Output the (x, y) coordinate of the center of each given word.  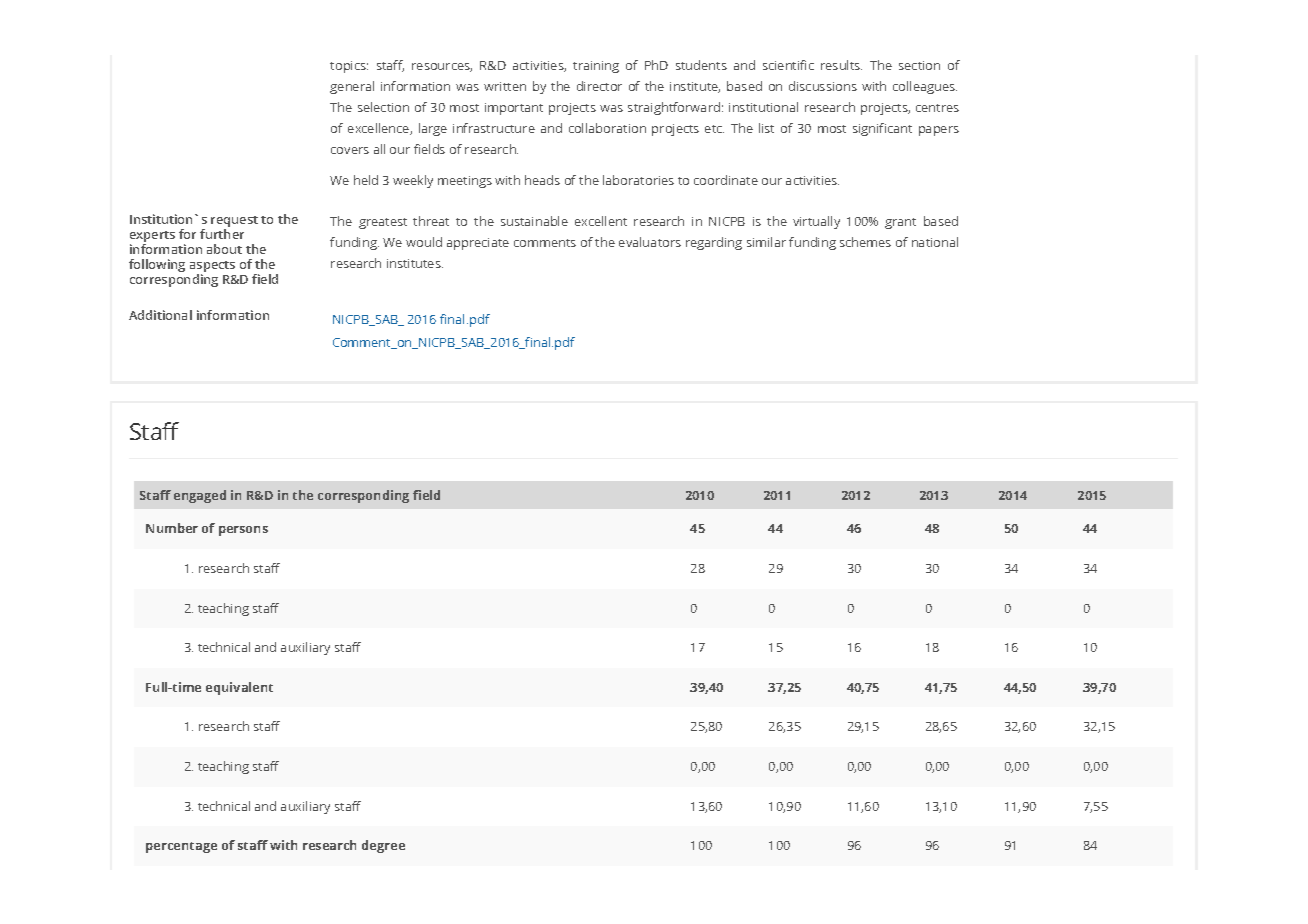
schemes (865, 242)
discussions (823, 86)
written (505, 86)
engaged (200, 496)
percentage (181, 847)
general (352, 87)
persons (243, 531)
